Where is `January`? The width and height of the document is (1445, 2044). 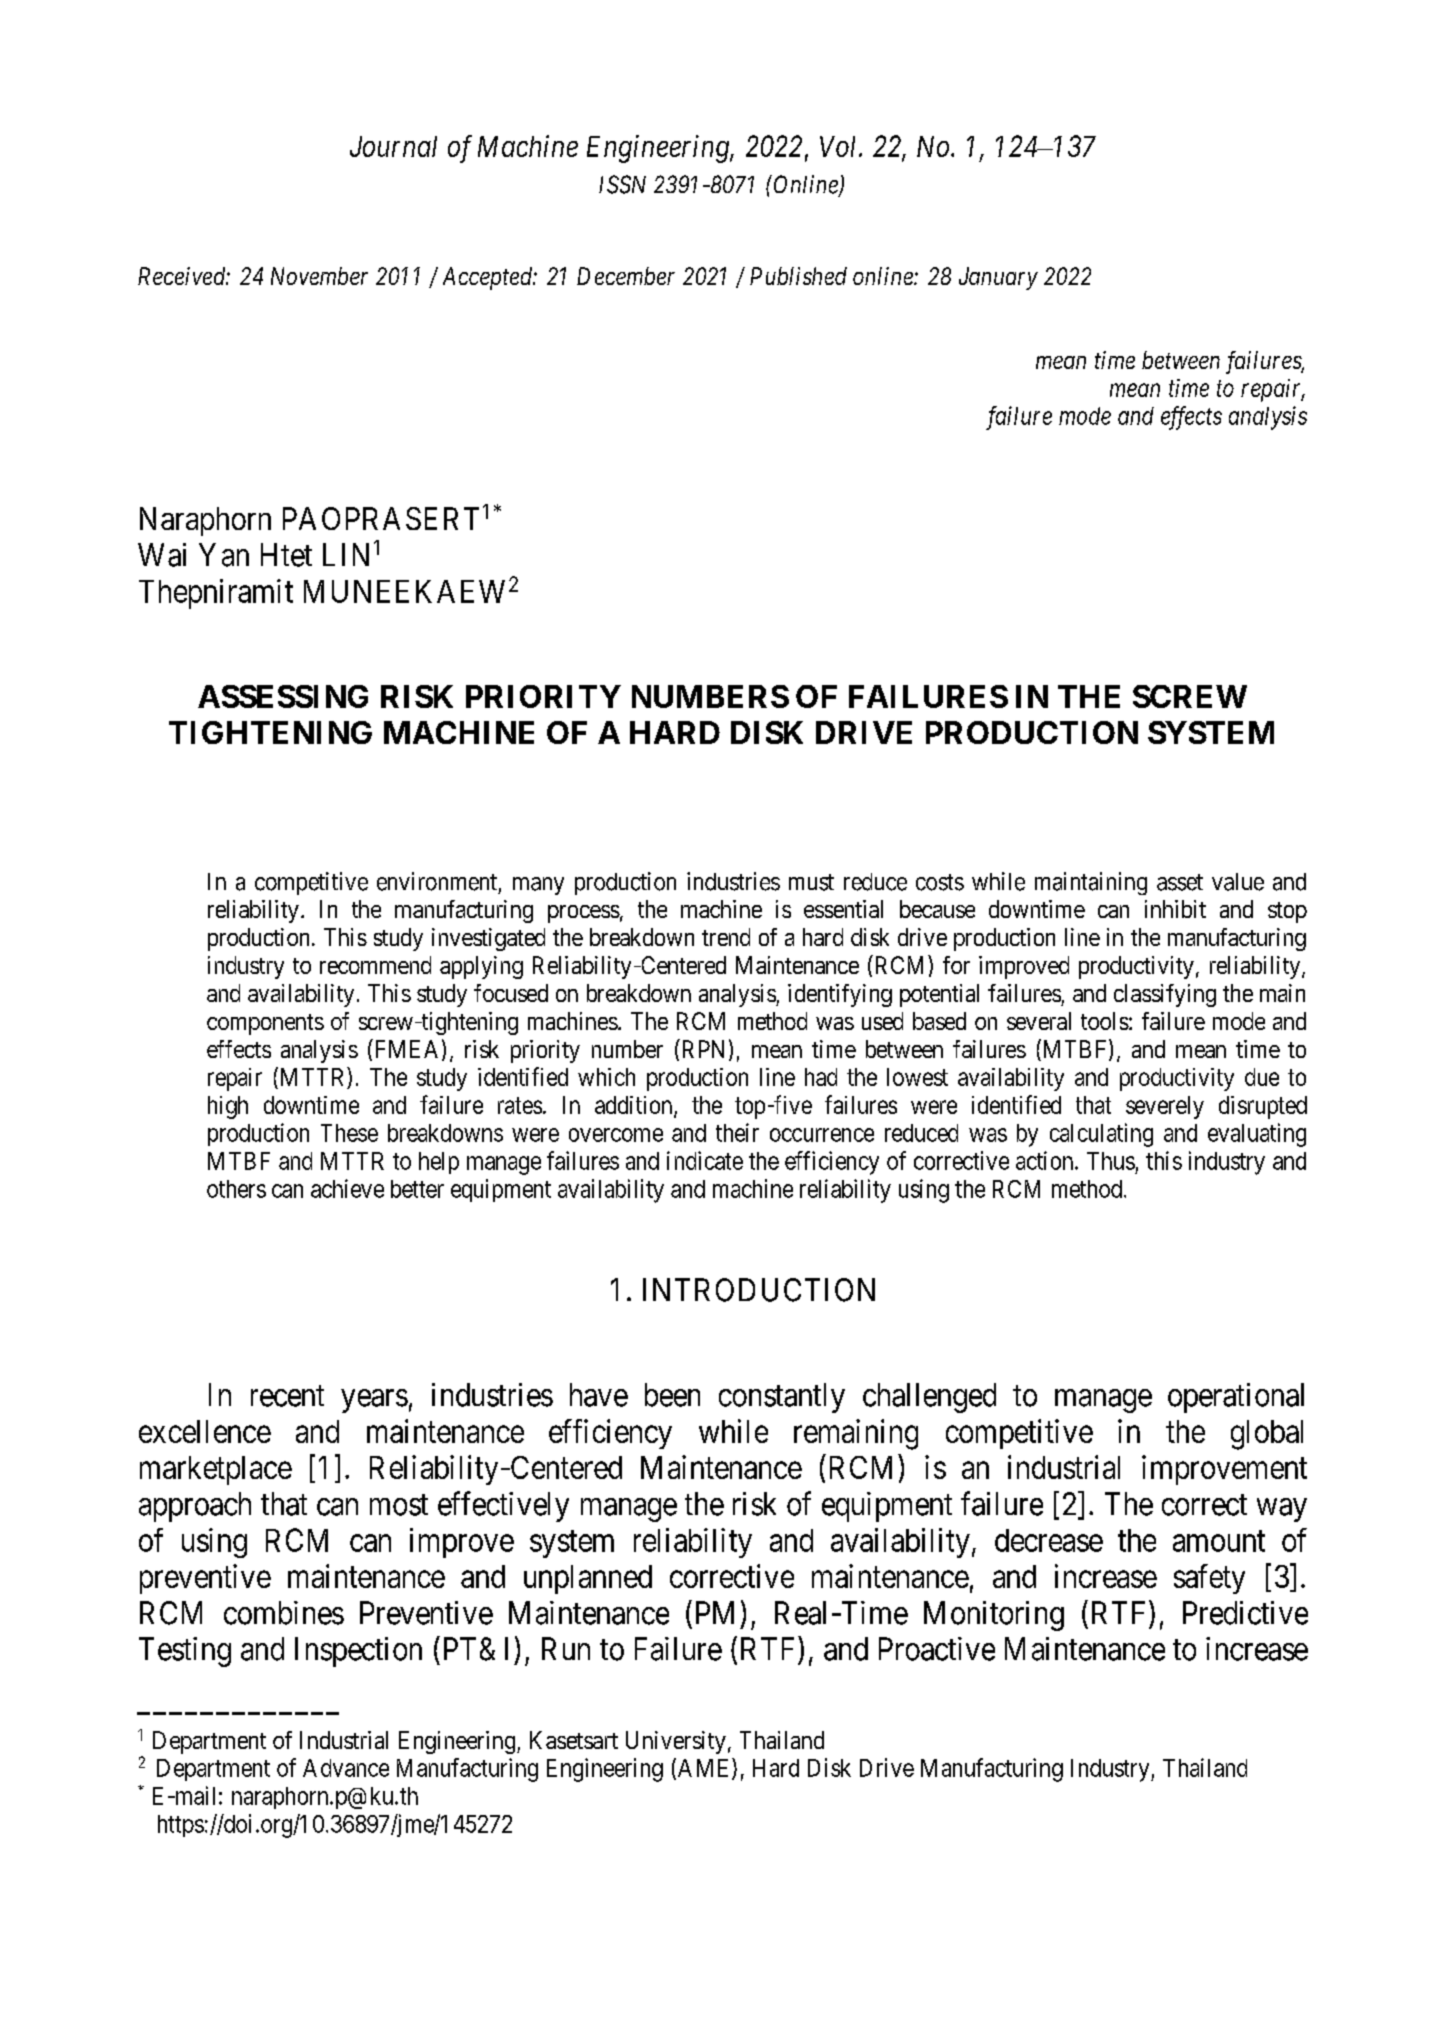 January is located at coordinates (998, 278).
